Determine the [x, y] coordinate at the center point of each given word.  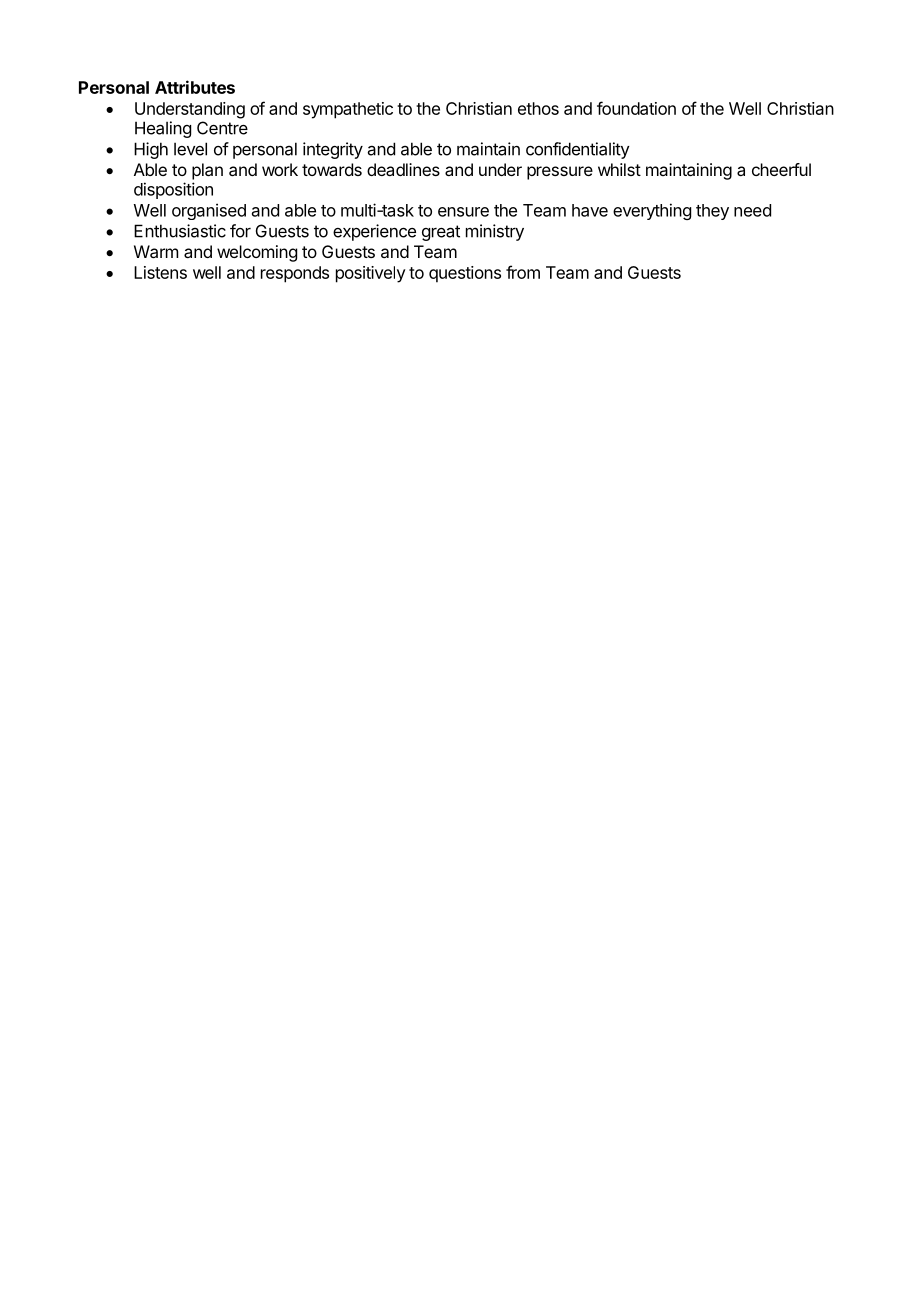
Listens [160, 272]
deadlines [403, 169]
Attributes [195, 87]
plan [207, 171]
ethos [538, 108]
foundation [636, 108]
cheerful [781, 169]
